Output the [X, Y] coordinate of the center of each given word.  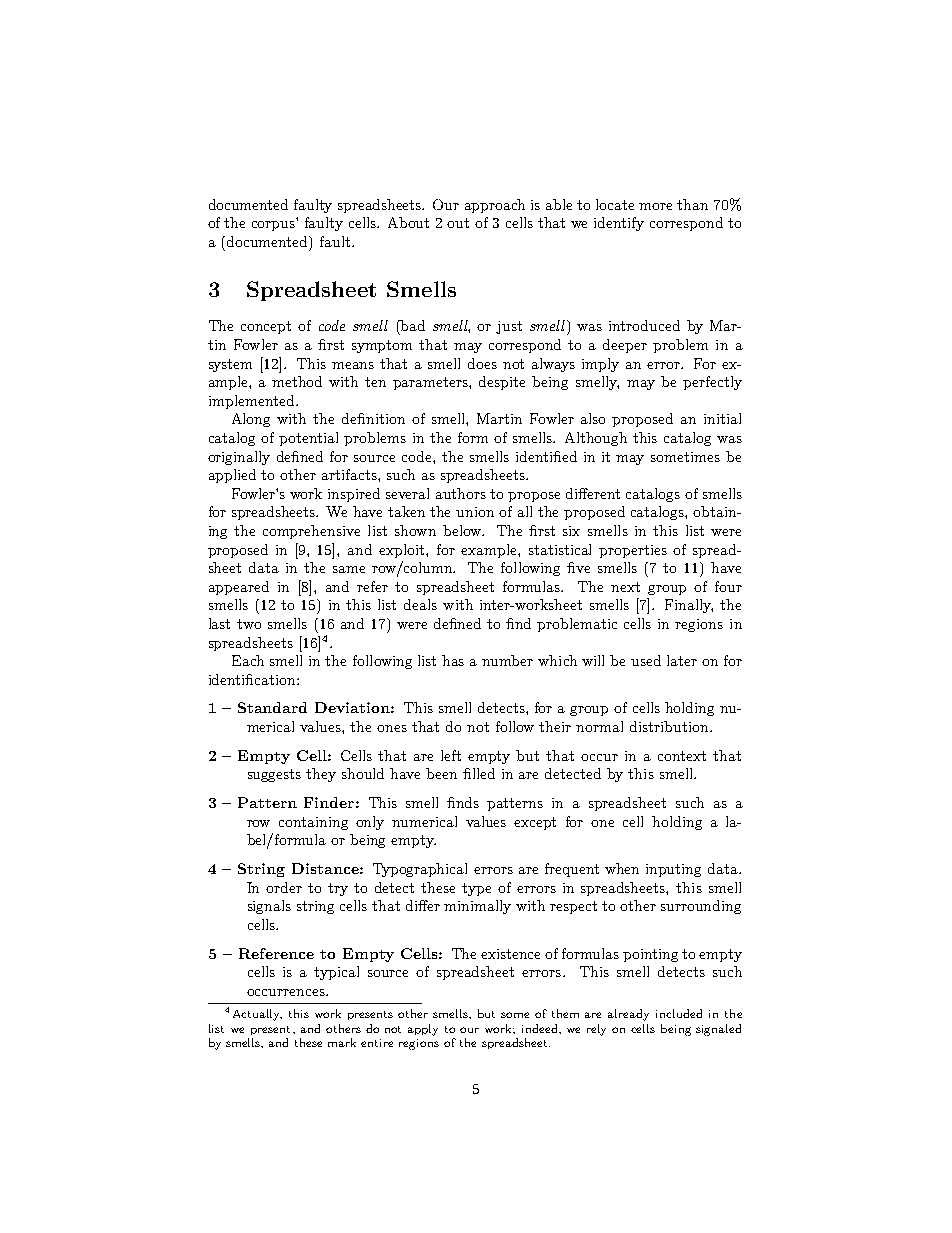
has [453, 660]
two [249, 624]
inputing [673, 870]
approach [495, 206]
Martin [499, 418]
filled [479, 773]
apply [423, 1030]
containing [313, 823]
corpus [275, 225]
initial [722, 418]
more [655, 206]
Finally [689, 606]
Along [251, 420]
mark [342, 1042]
